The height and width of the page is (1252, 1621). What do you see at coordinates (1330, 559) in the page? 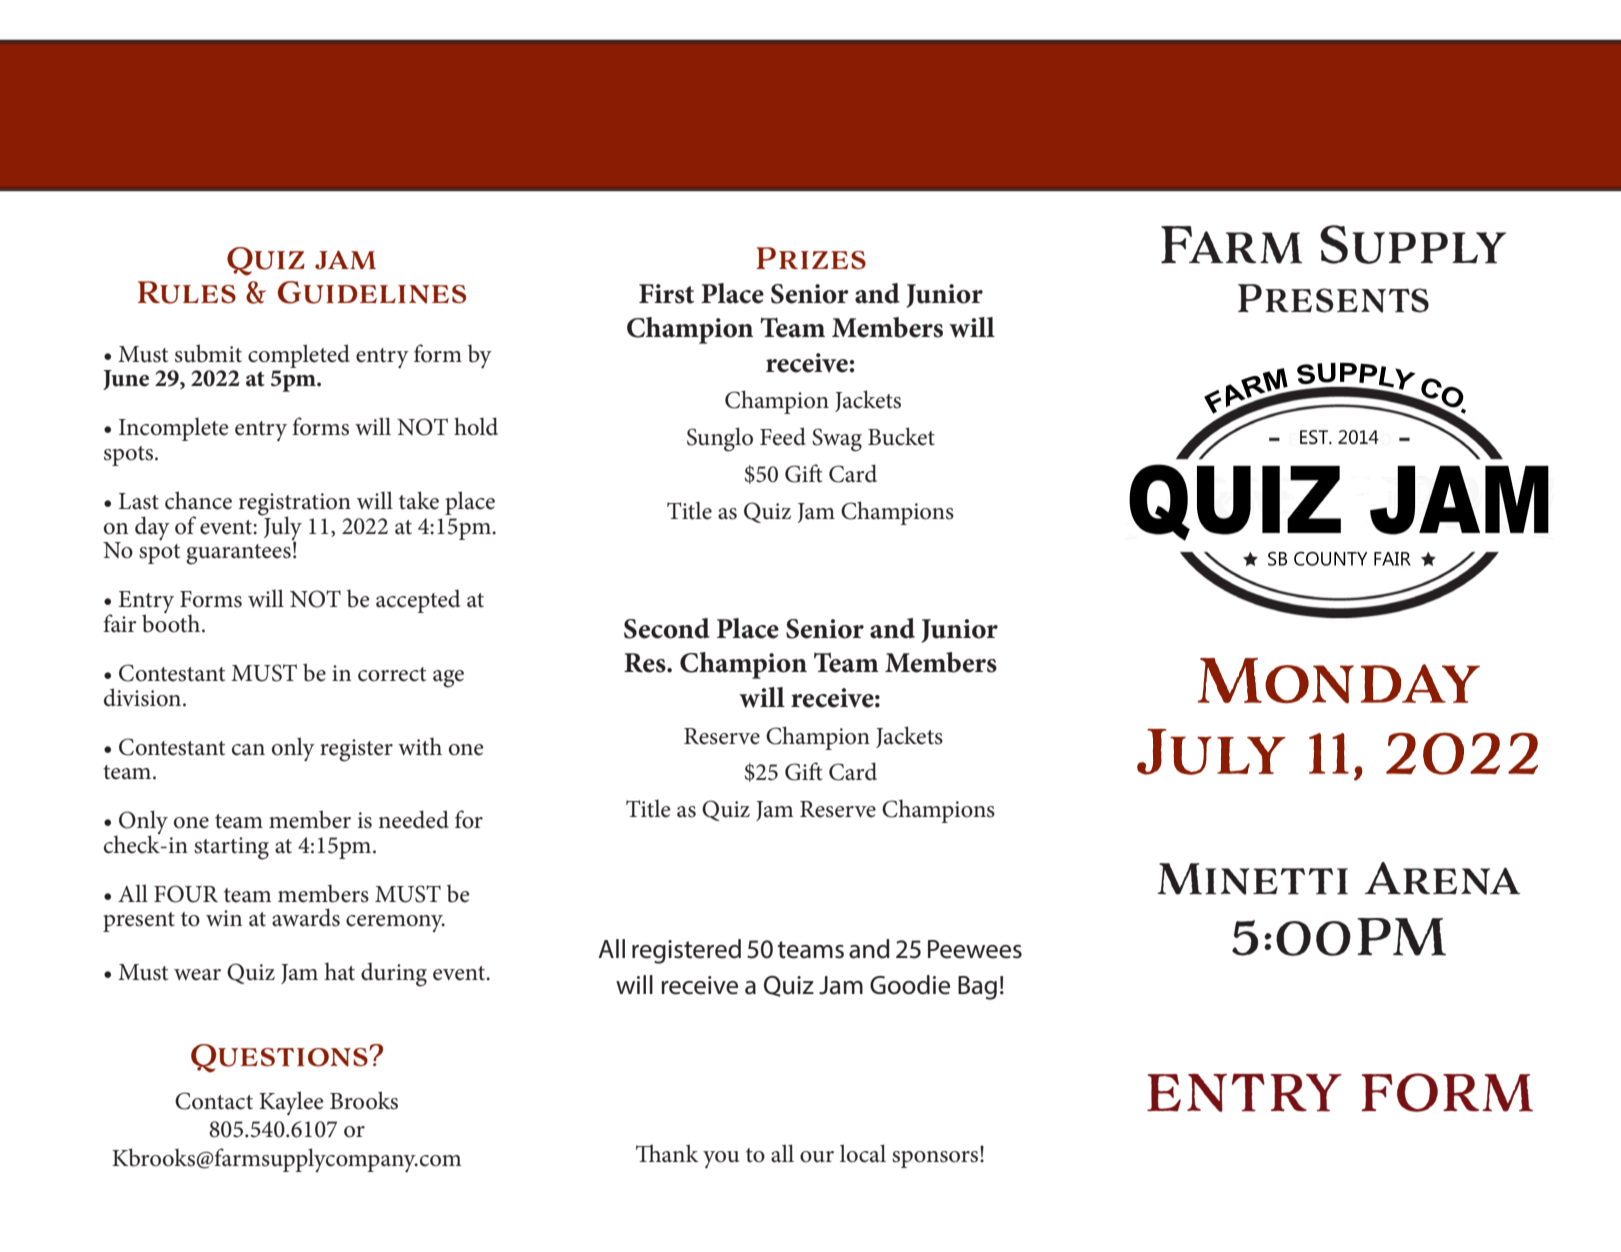
I see `COUNTY` at bounding box center [1330, 559].
